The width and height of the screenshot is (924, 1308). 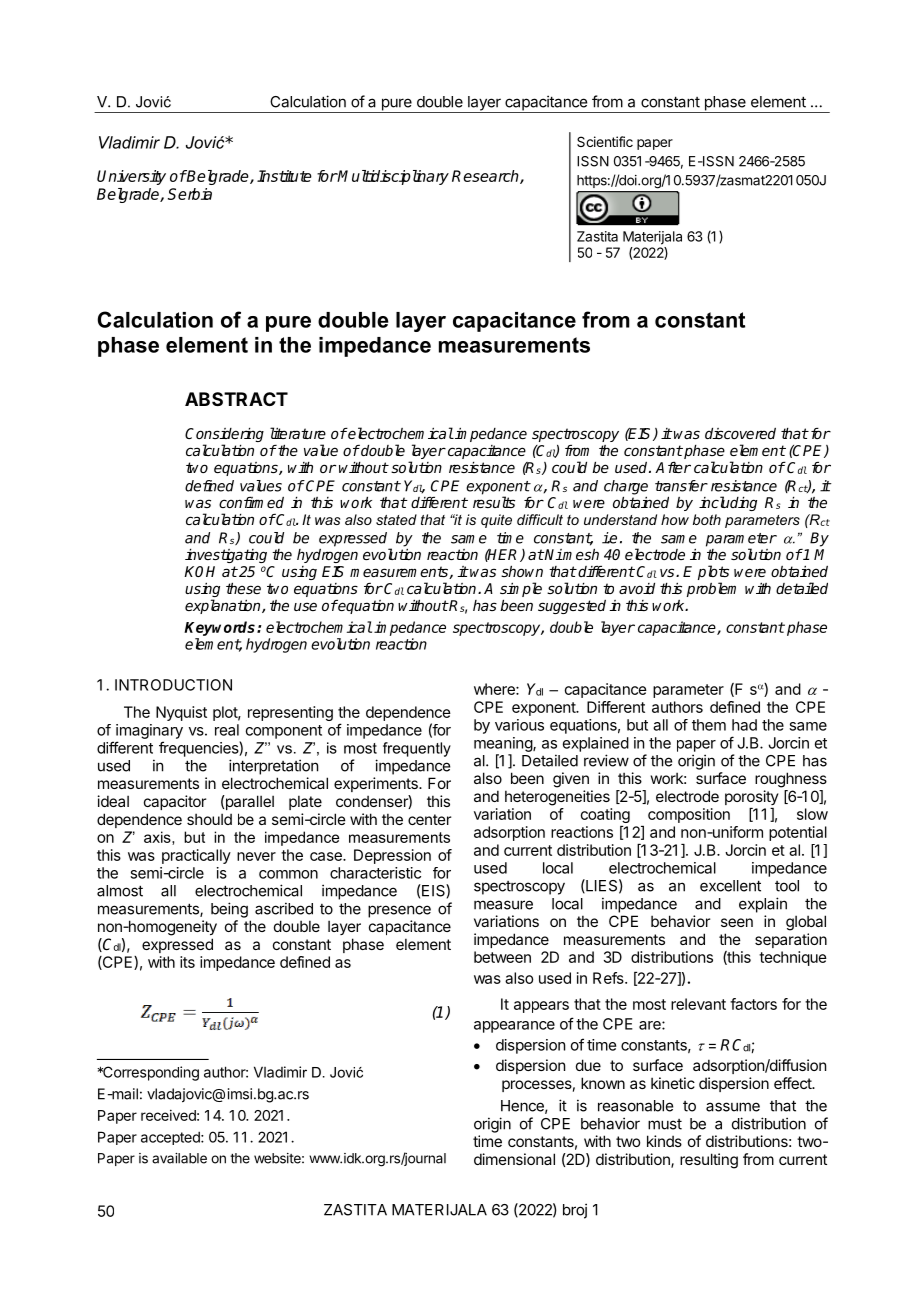 I want to click on seen, so click(x=737, y=922).
